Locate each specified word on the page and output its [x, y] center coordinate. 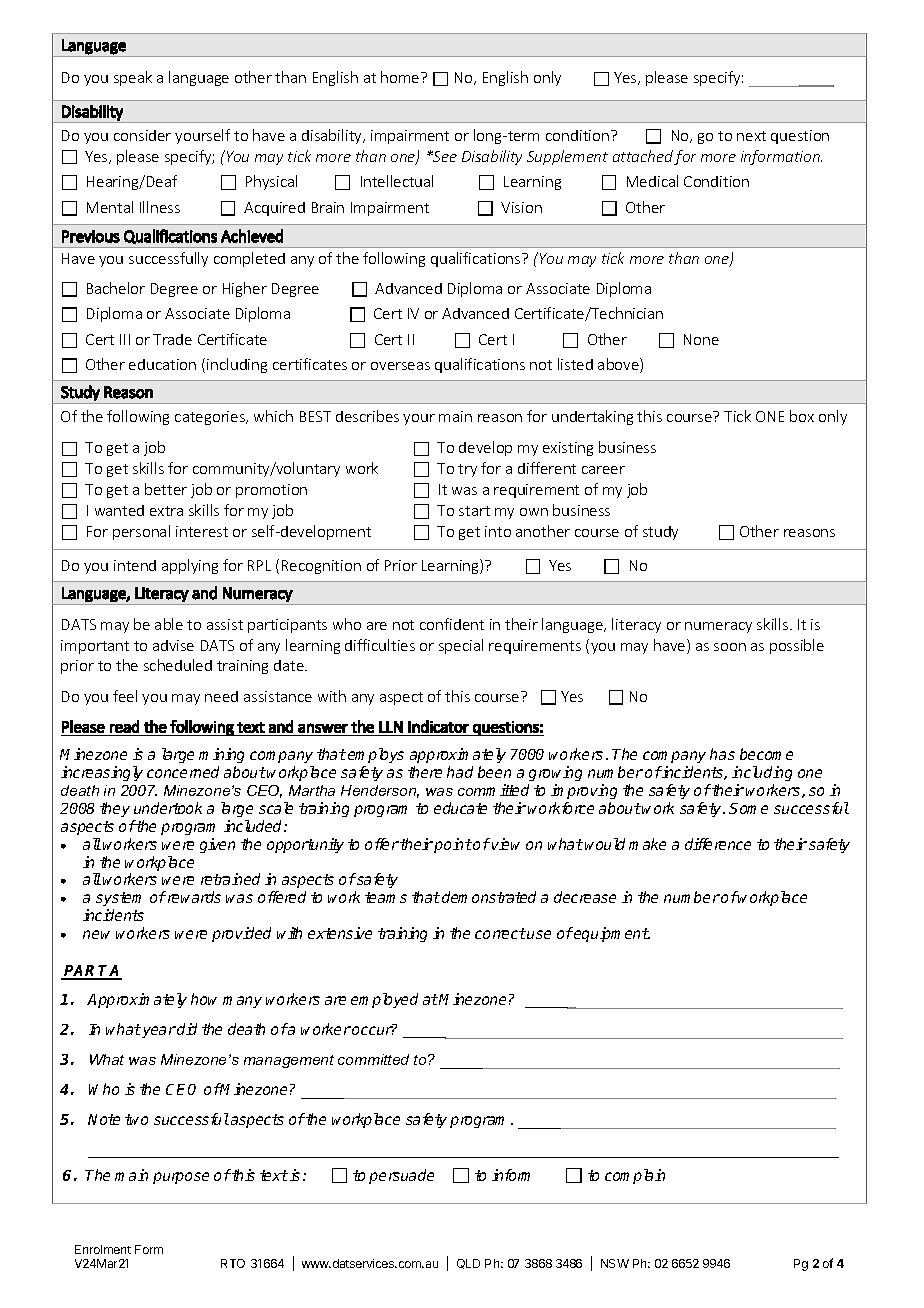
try [467, 470]
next [751, 136]
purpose [181, 1178]
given [217, 845]
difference [718, 844]
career [603, 470]
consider [142, 135]
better [166, 489]
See [444, 156]
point [453, 845]
